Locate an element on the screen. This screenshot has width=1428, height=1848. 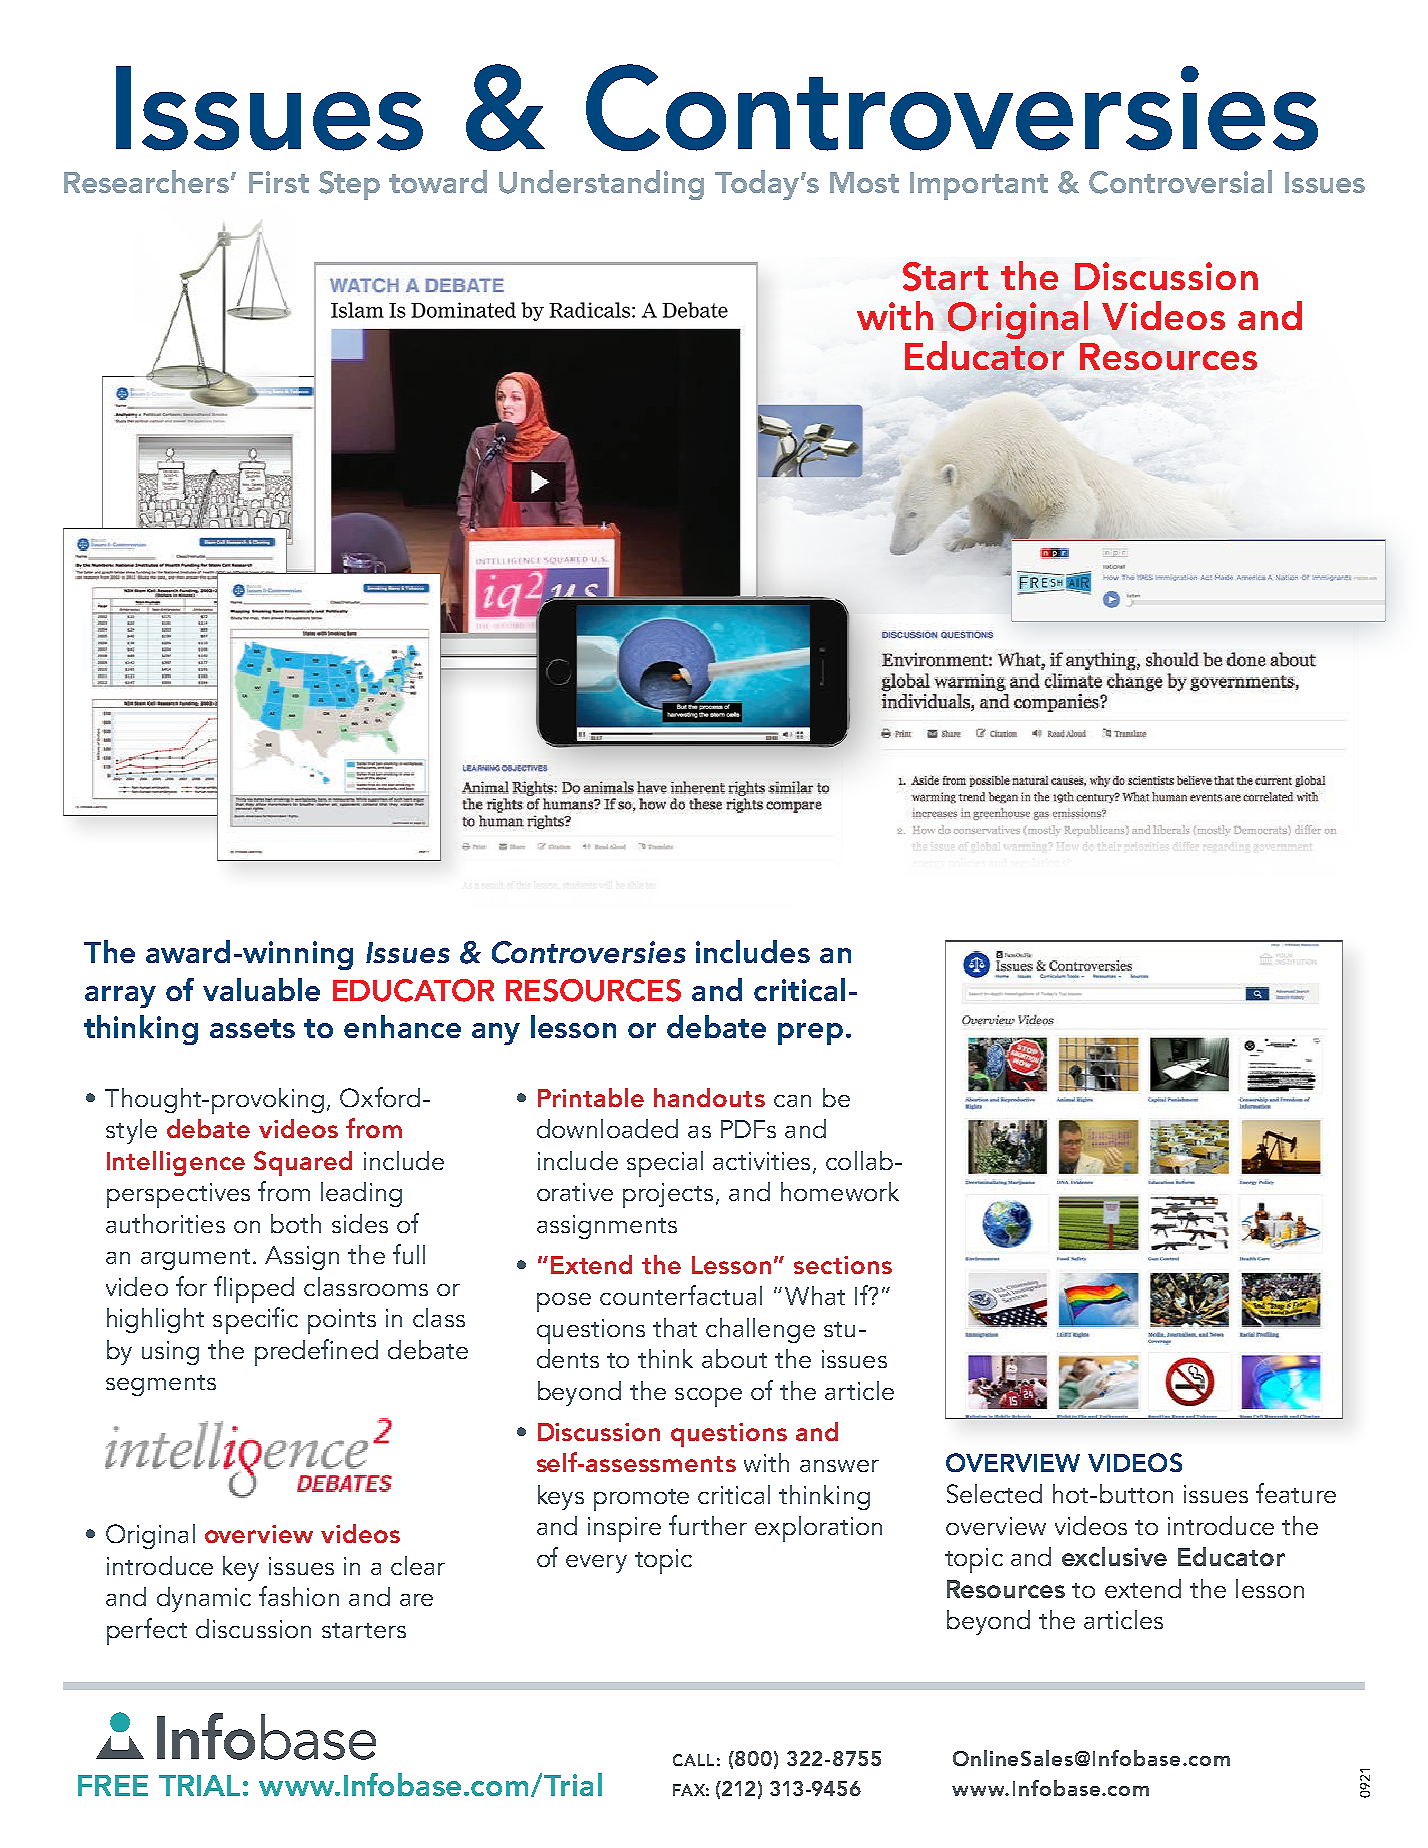
prep is located at coordinates (810, 1034).
